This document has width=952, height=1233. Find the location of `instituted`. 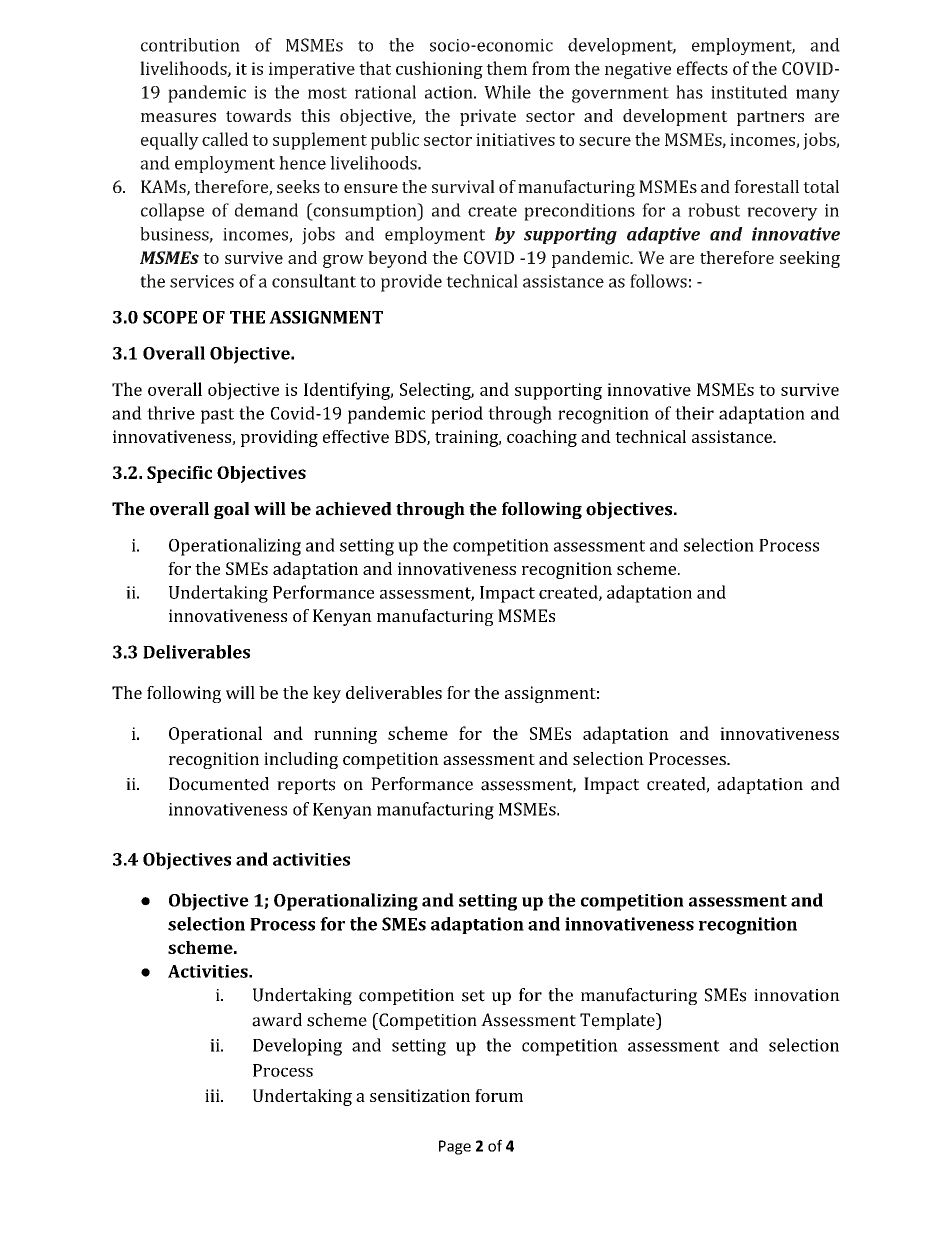

instituted is located at coordinates (749, 92).
